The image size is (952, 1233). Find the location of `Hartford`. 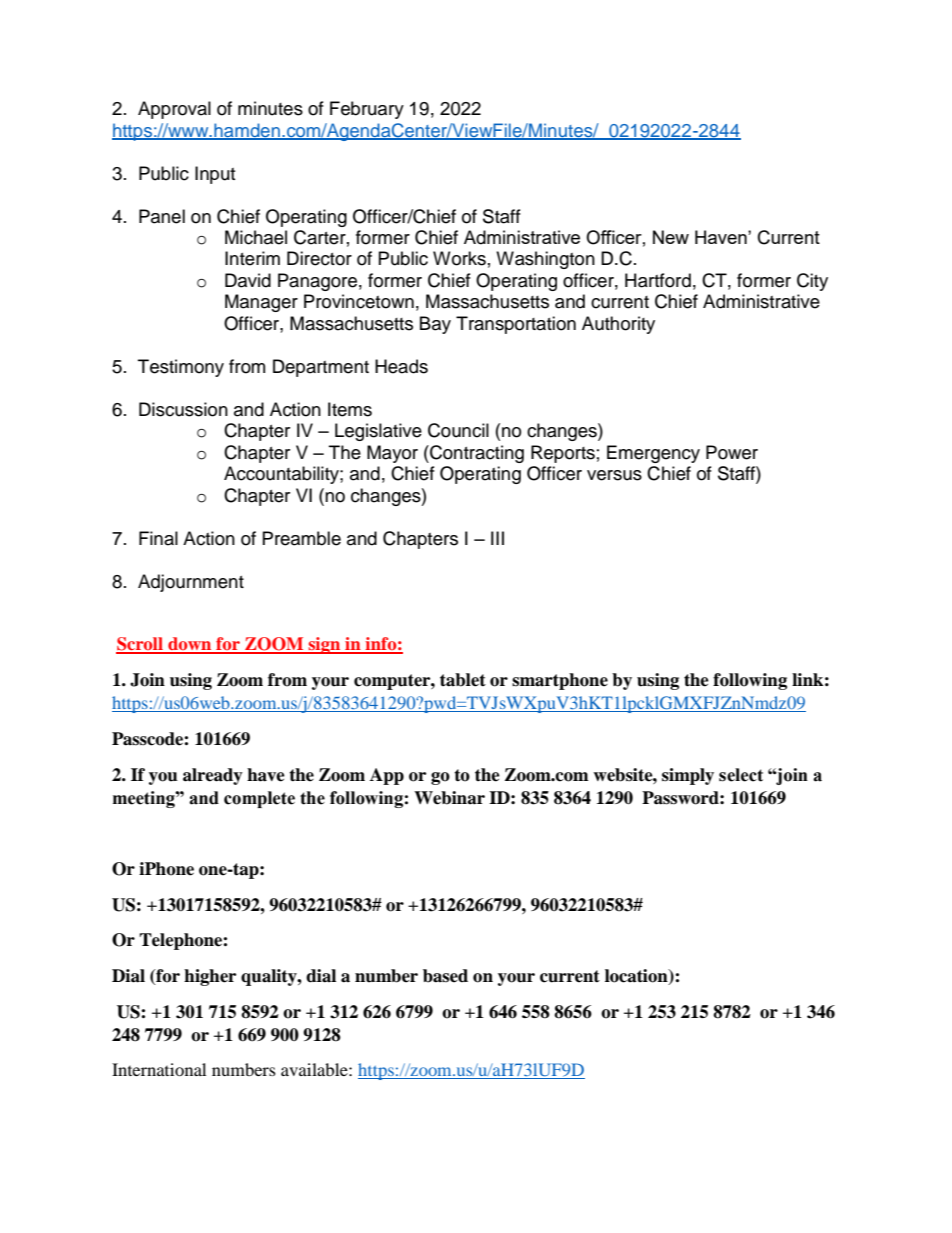

Hartford is located at coordinates (658, 280).
